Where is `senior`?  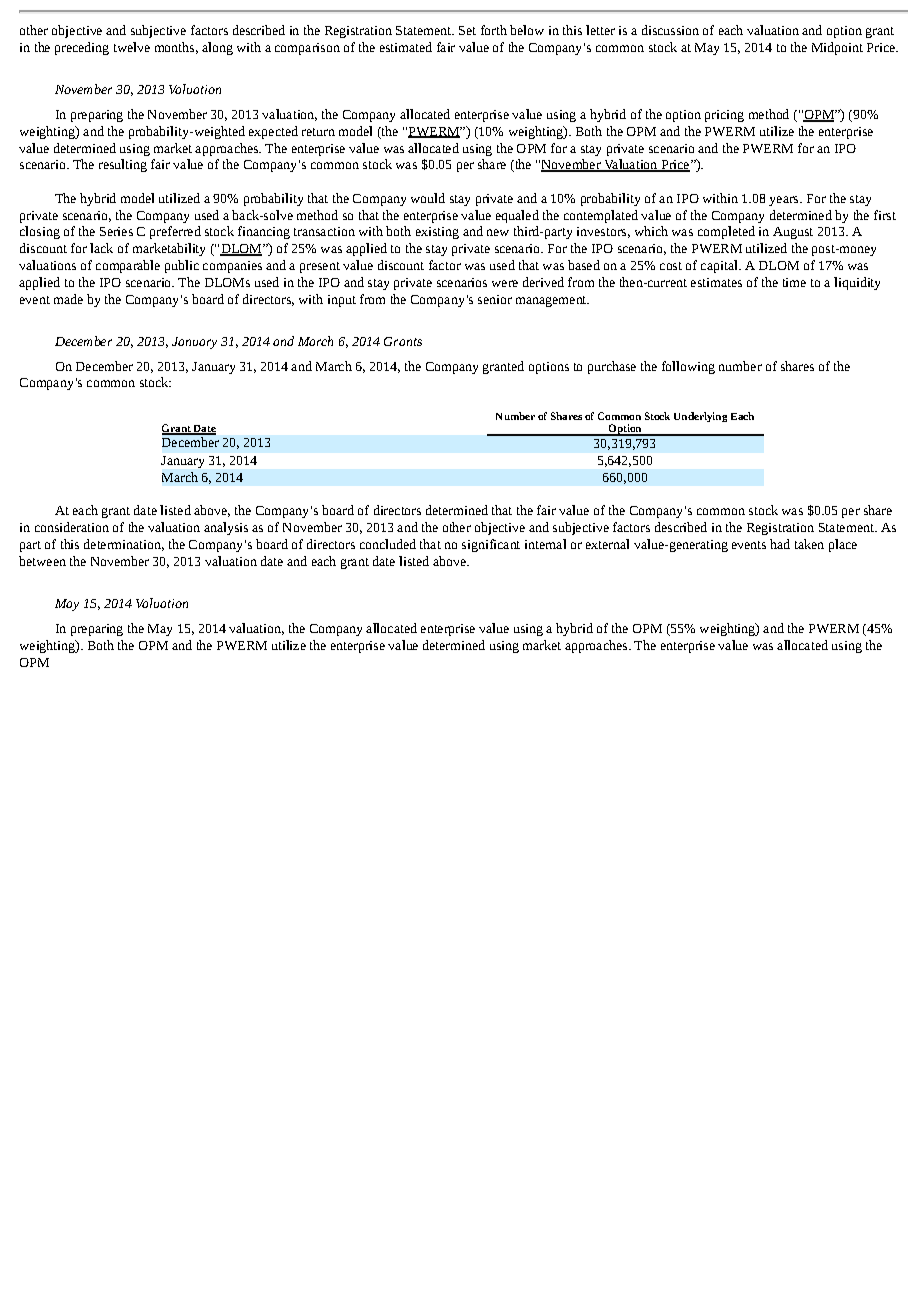 senior is located at coordinates (495, 299).
